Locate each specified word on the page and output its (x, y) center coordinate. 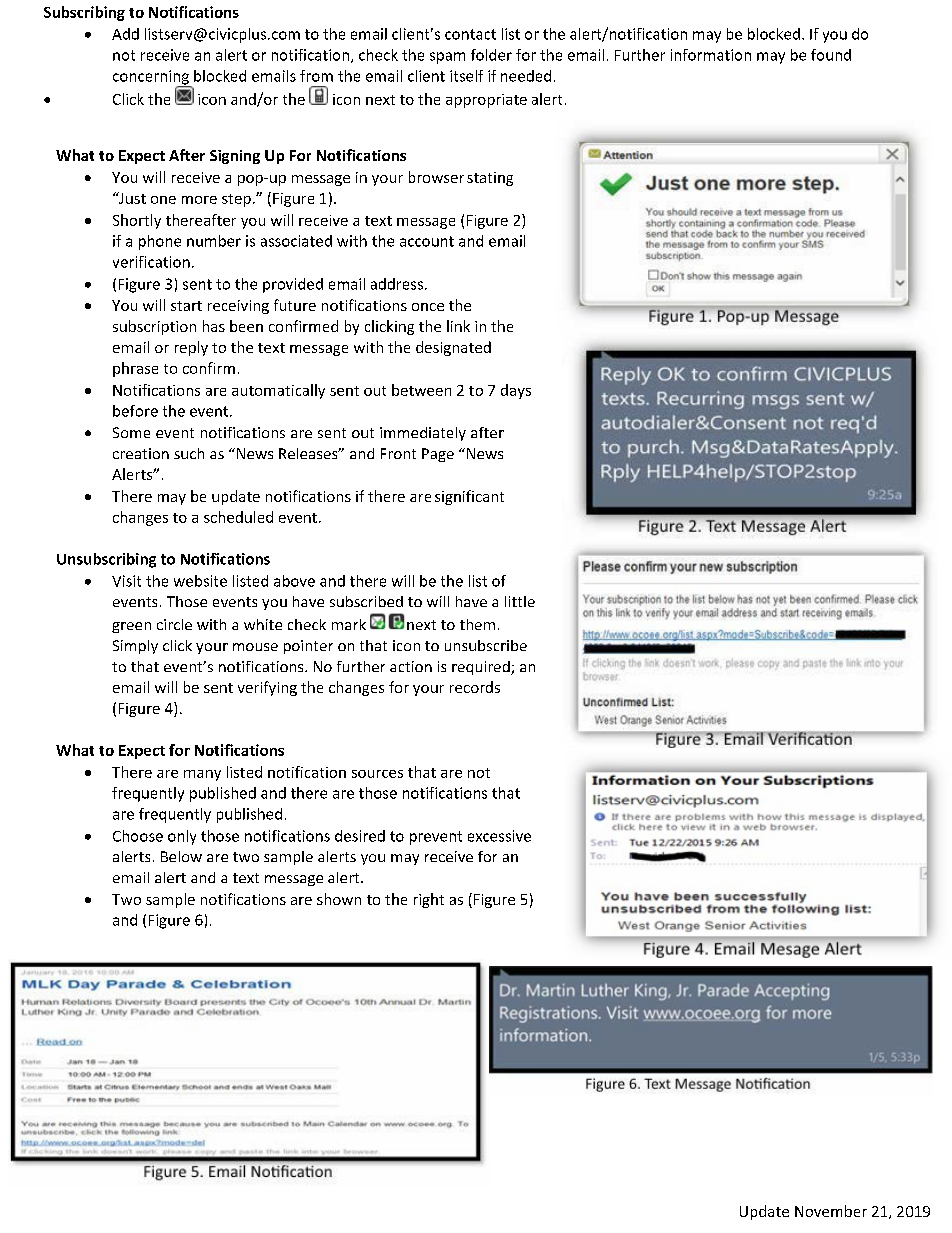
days (516, 391)
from (316, 76)
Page (438, 455)
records (475, 687)
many (202, 775)
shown (339, 899)
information (711, 55)
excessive (499, 836)
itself (466, 76)
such (189, 453)
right (429, 900)
